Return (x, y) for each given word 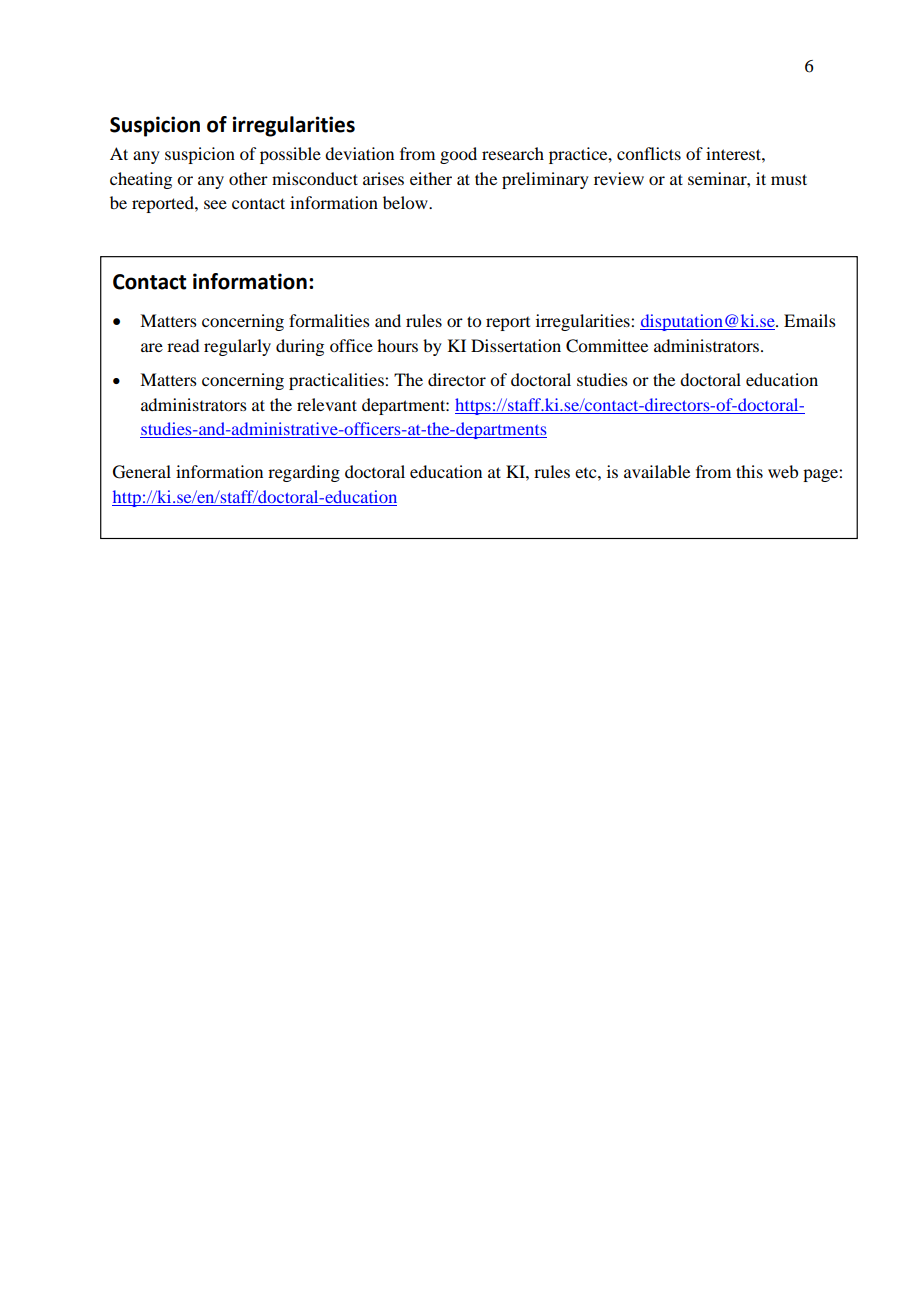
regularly (237, 347)
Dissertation (516, 345)
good (458, 155)
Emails (810, 320)
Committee (607, 346)
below (406, 202)
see (215, 204)
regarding (304, 473)
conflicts (649, 153)
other (248, 178)
